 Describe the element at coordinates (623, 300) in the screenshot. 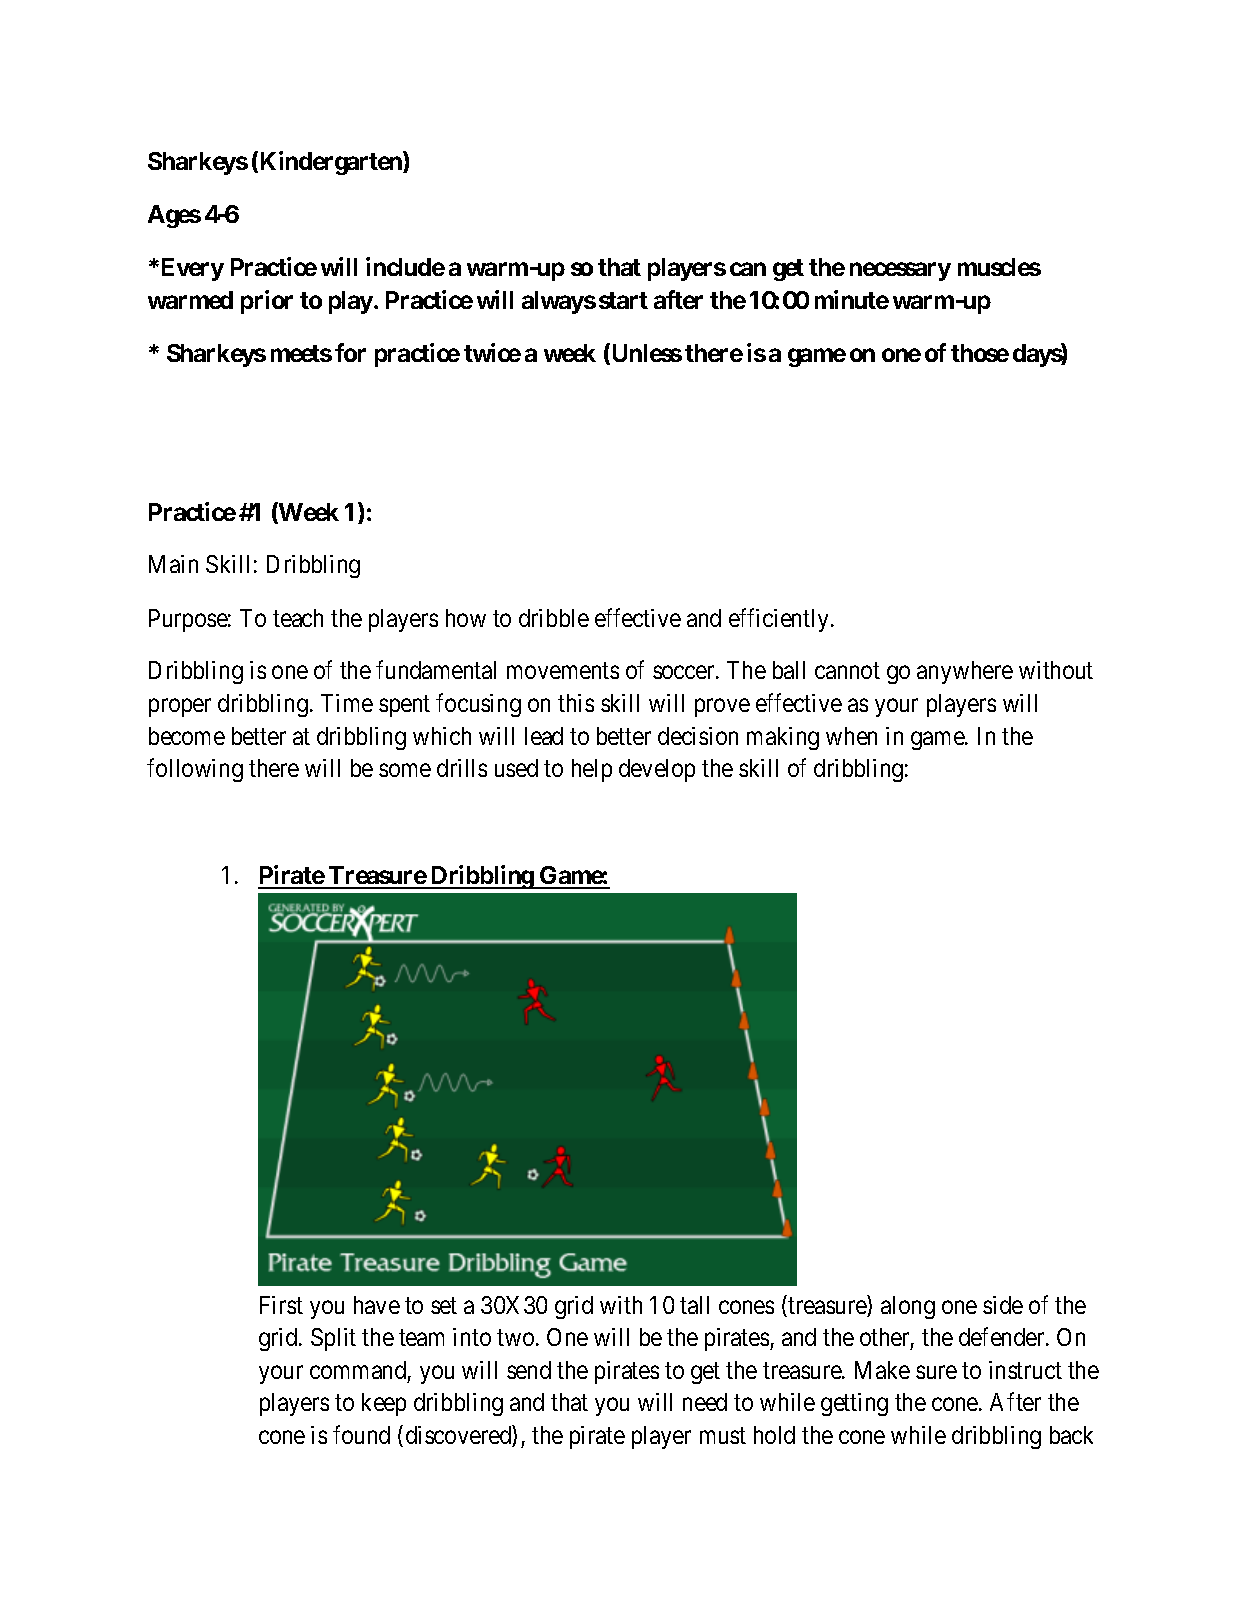

I see `start` at that location.
